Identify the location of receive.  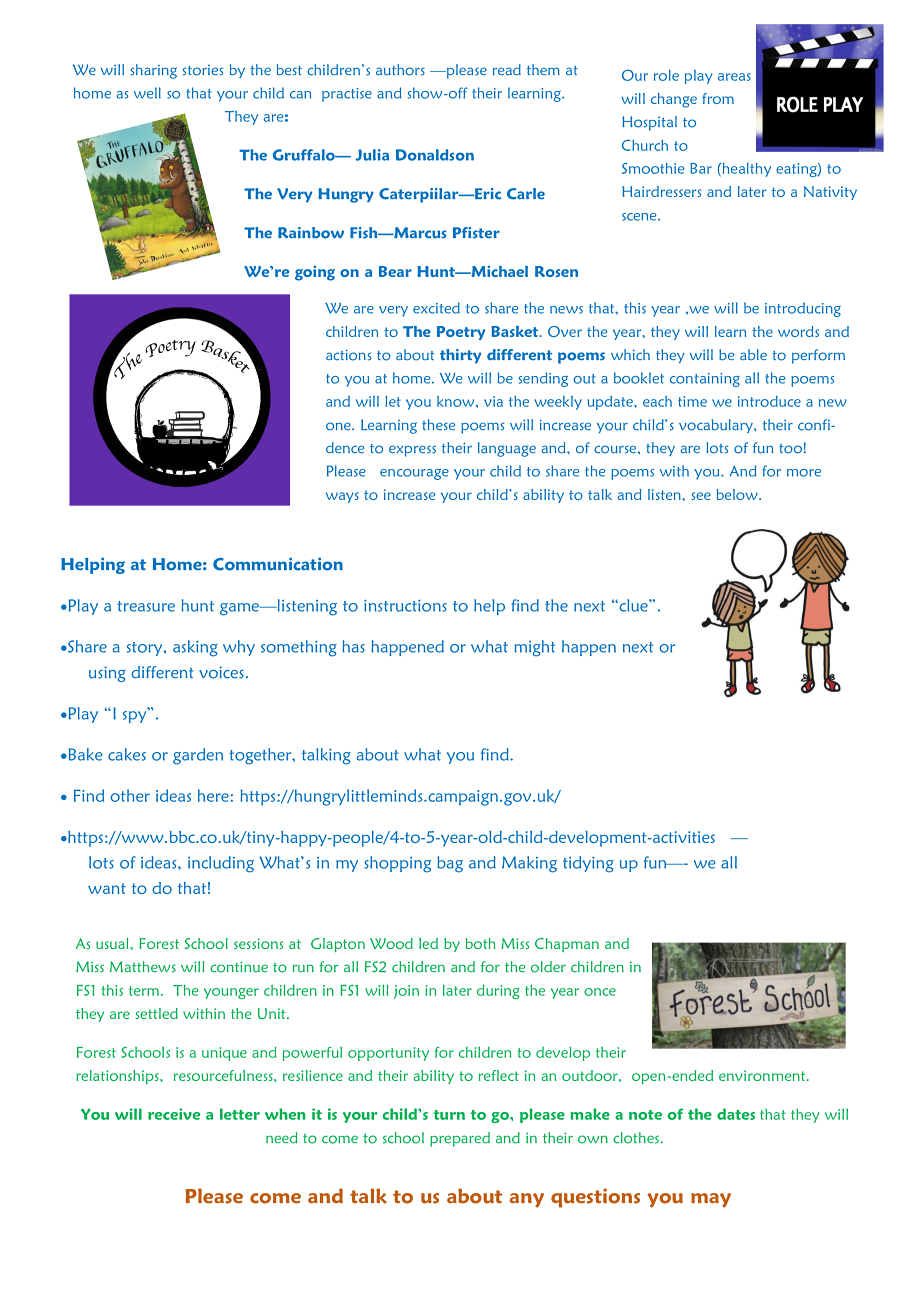
(174, 1114).
